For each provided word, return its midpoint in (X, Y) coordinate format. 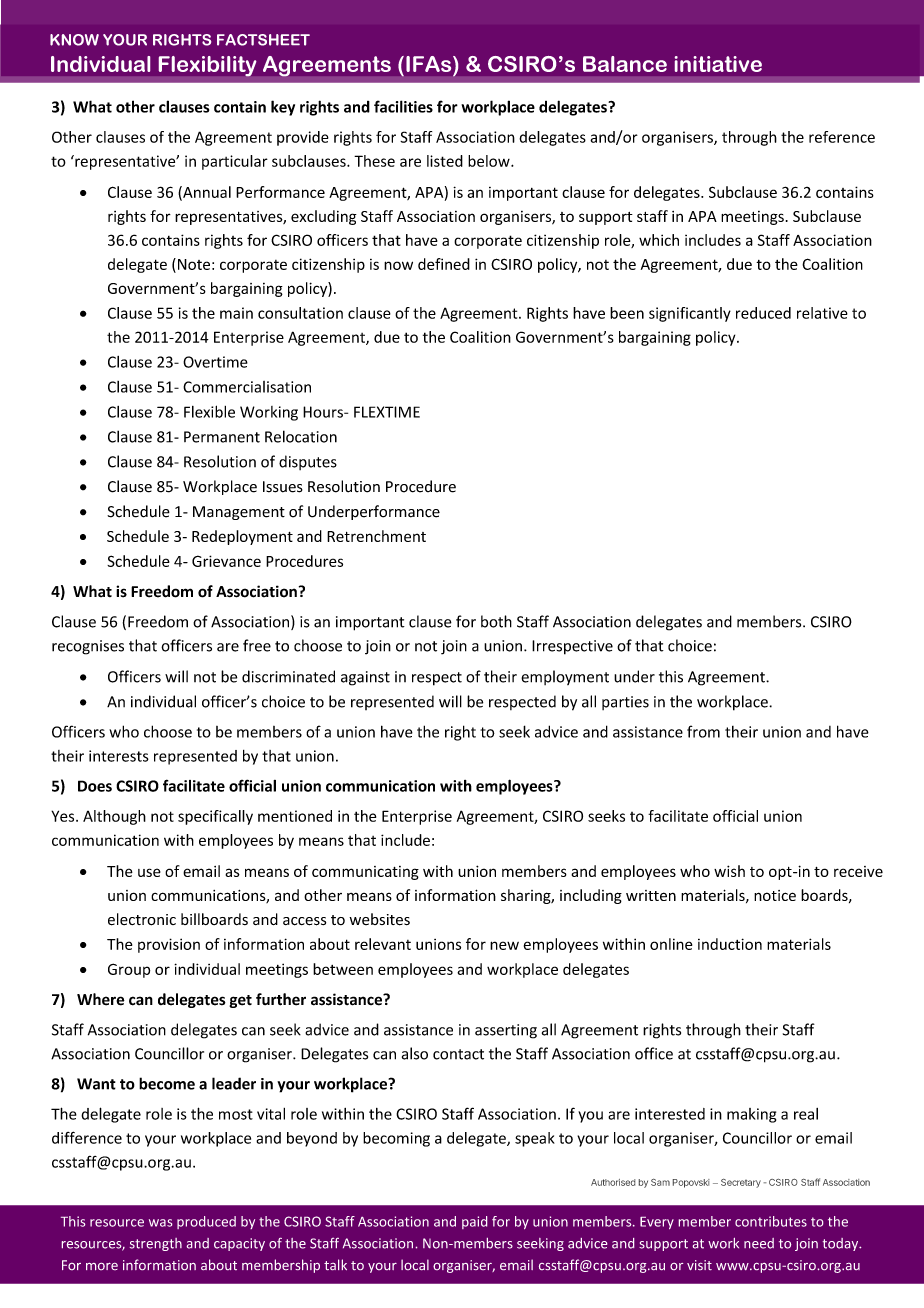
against (365, 678)
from (703, 731)
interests (119, 756)
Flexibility (207, 66)
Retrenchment (376, 536)
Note (194, 264)
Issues (283, 487)
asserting (506, 1031)
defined (444, 264)
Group (129, 970)
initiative (718, 64)
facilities (403, 106)
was (160, 1223)
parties (625, 703)
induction (730, 944)
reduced (763, 313)
